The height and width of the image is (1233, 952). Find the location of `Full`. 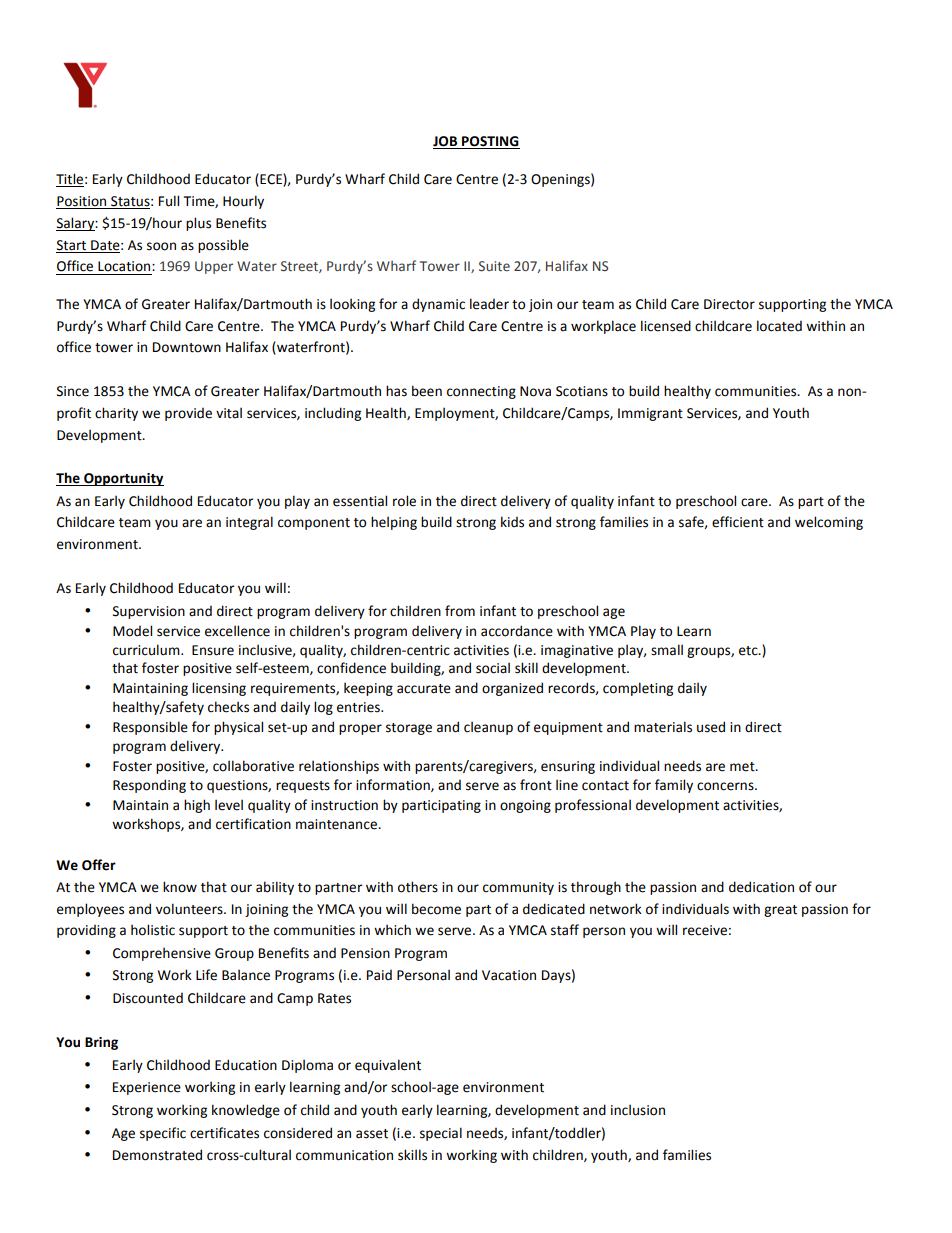

Full is located at coordinates (169, 201).
